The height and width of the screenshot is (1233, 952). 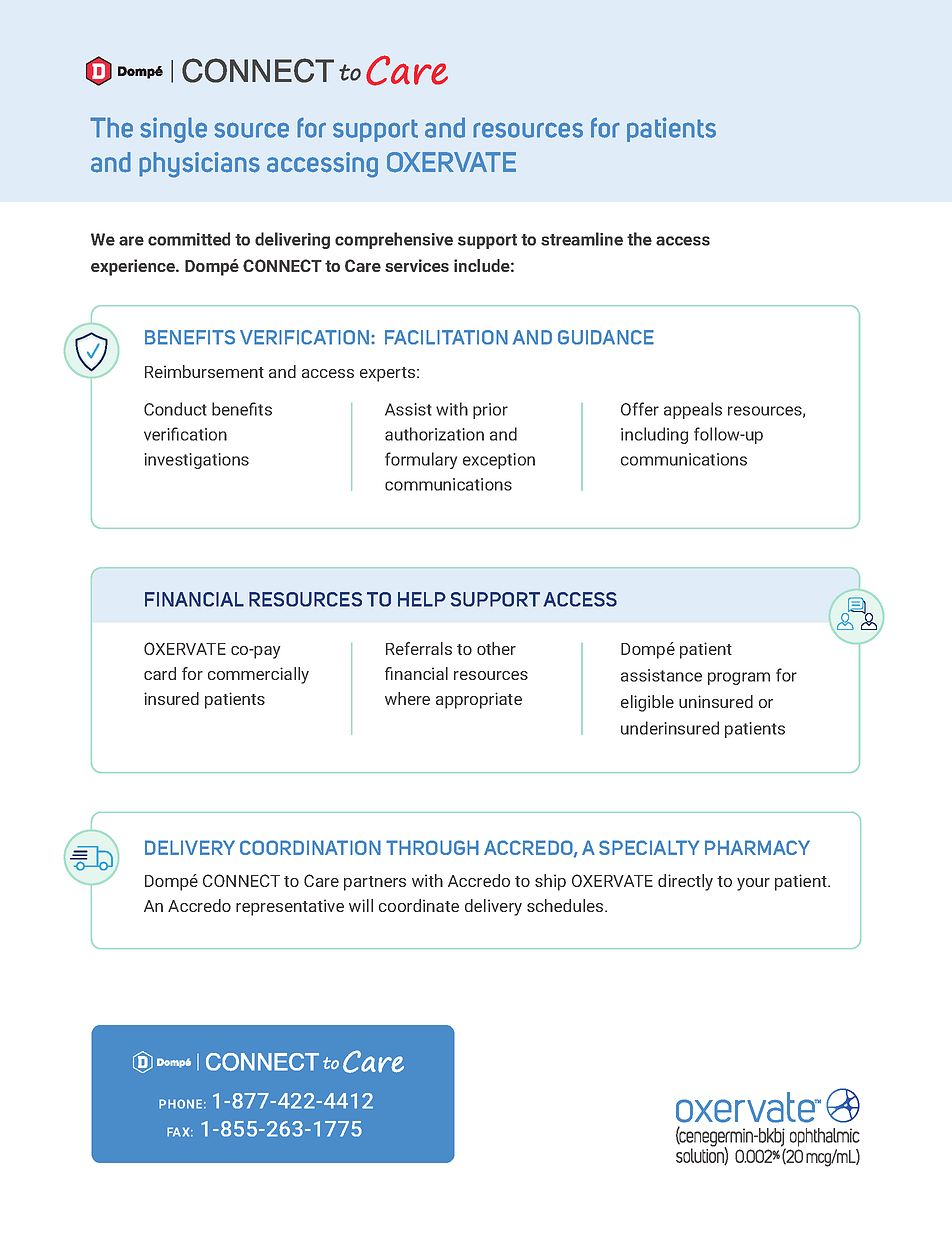 What do you see at coordinates (419, 905) in the screenshot?
I see `coordinate` at bounding box center [419, 905].
